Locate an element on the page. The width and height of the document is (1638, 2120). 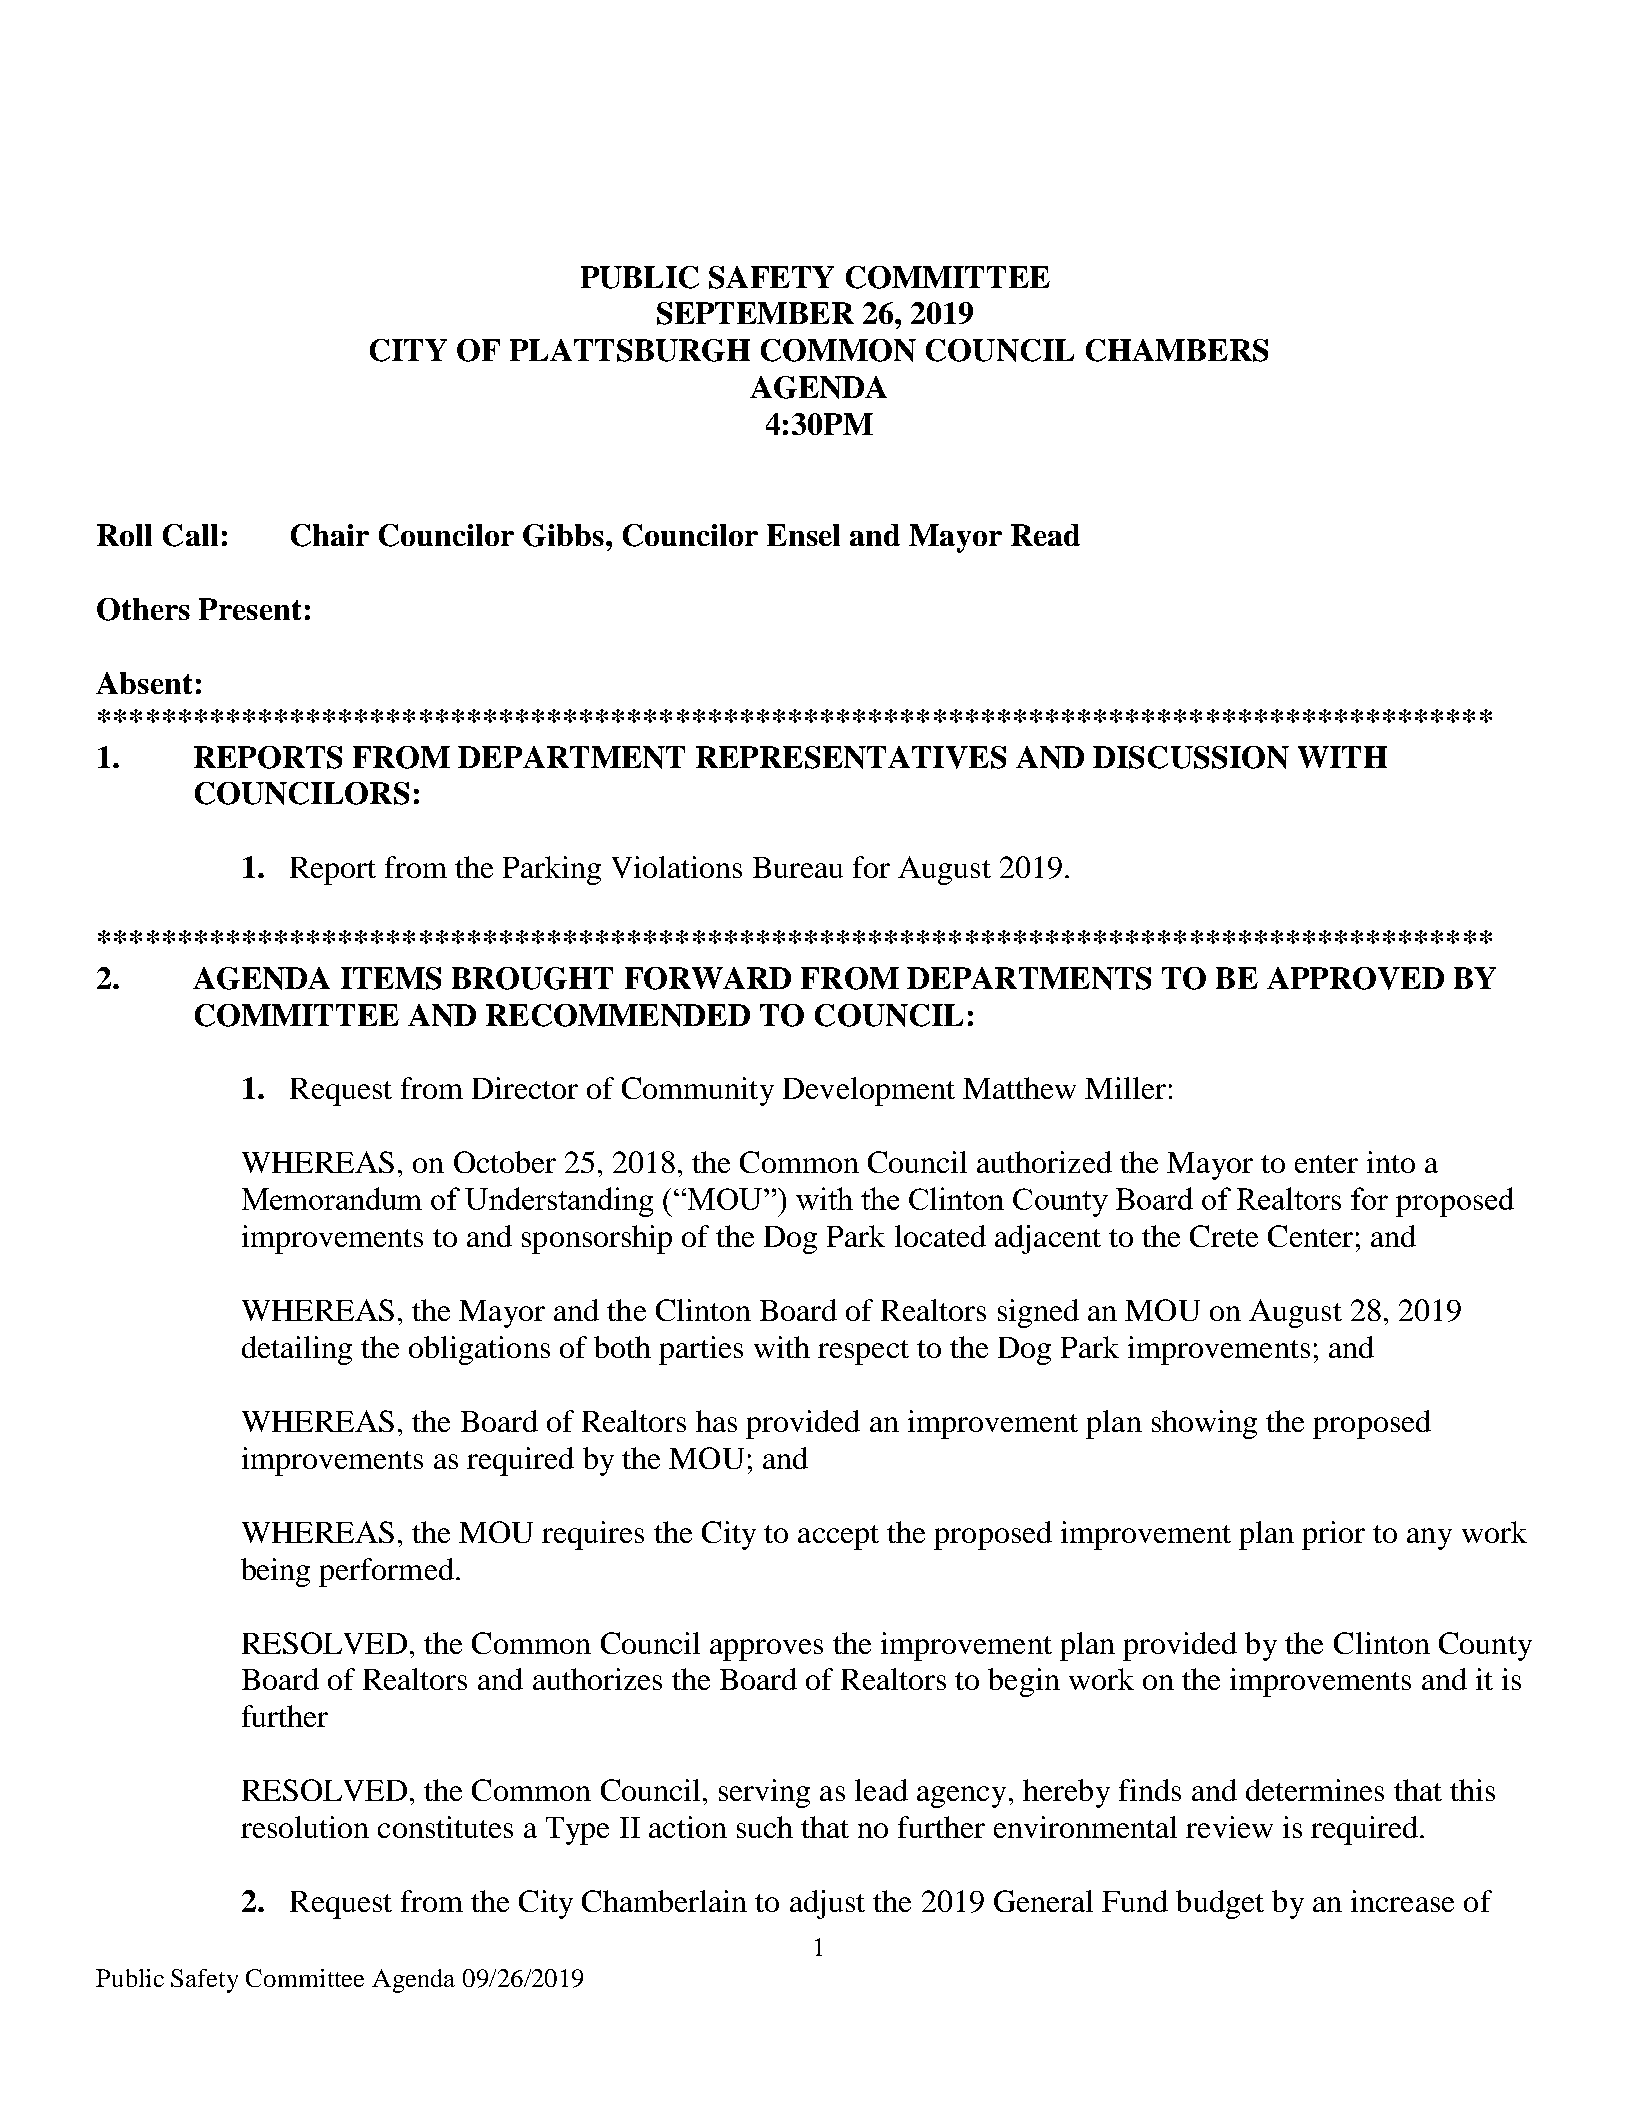
being is located at coordinates (275, 1572).
